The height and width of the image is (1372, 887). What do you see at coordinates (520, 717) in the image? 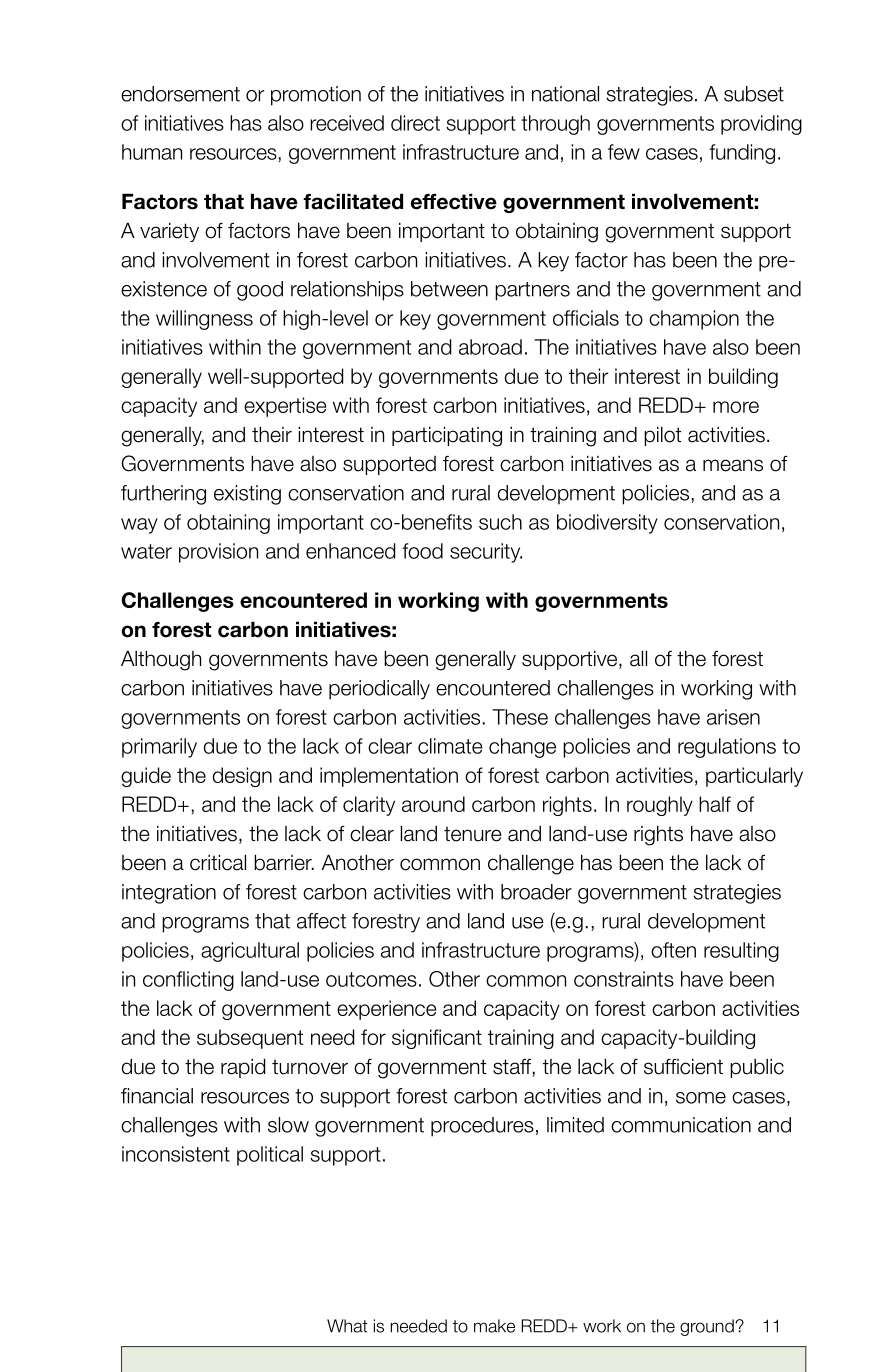
I see `These` at bounding box center [520, 717].
